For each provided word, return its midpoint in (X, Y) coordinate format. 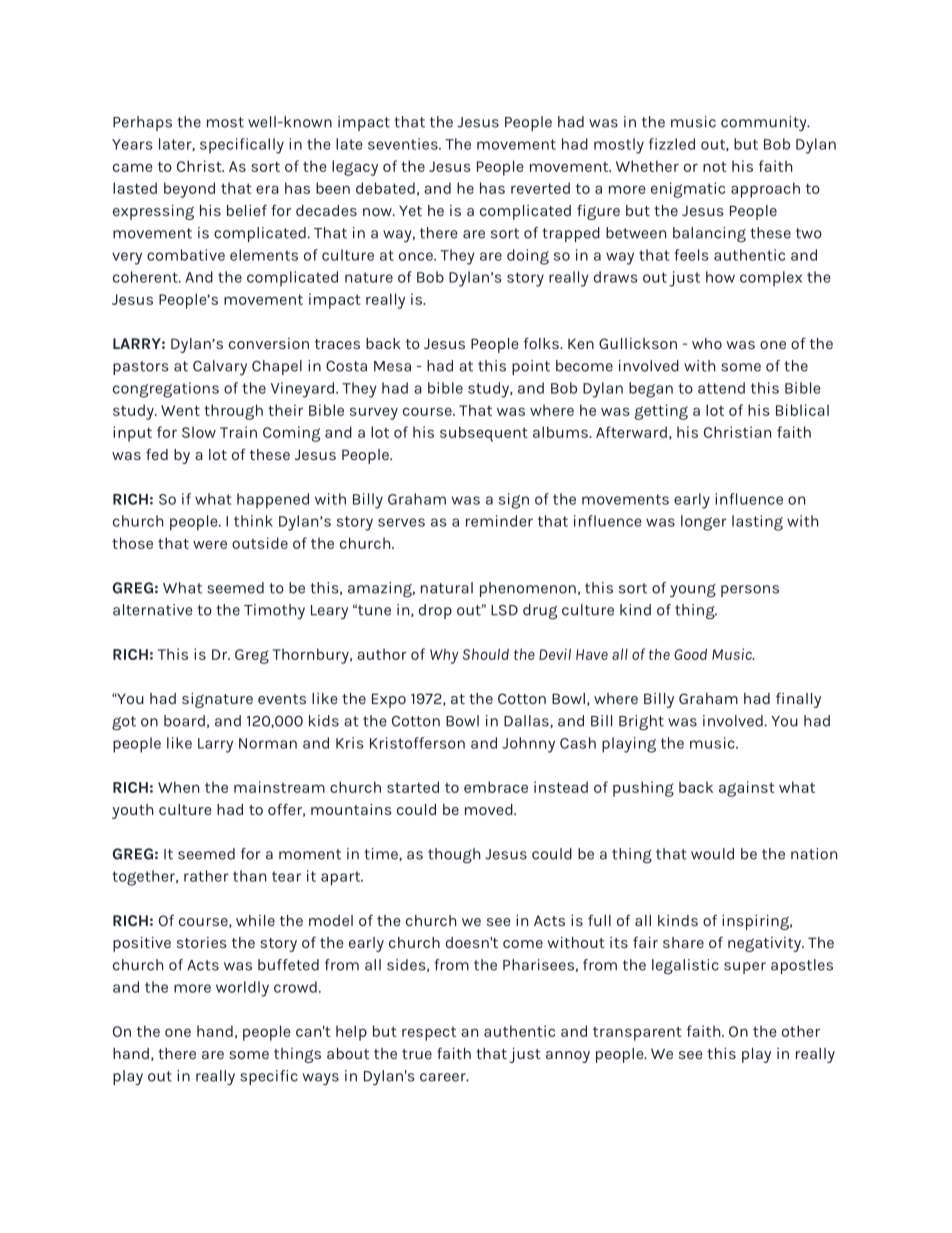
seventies (404, 144)
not (715, 167)
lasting (757, 523)
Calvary (220, 367)
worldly (242, 989)
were (210, 544)
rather (206, 876)
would (712, 854)
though (454, 855)
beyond (189, 190)
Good (690, 654)
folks (542, 343)
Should (486, 654)
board (184, 721)
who (707, 343)
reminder (499, 521)
